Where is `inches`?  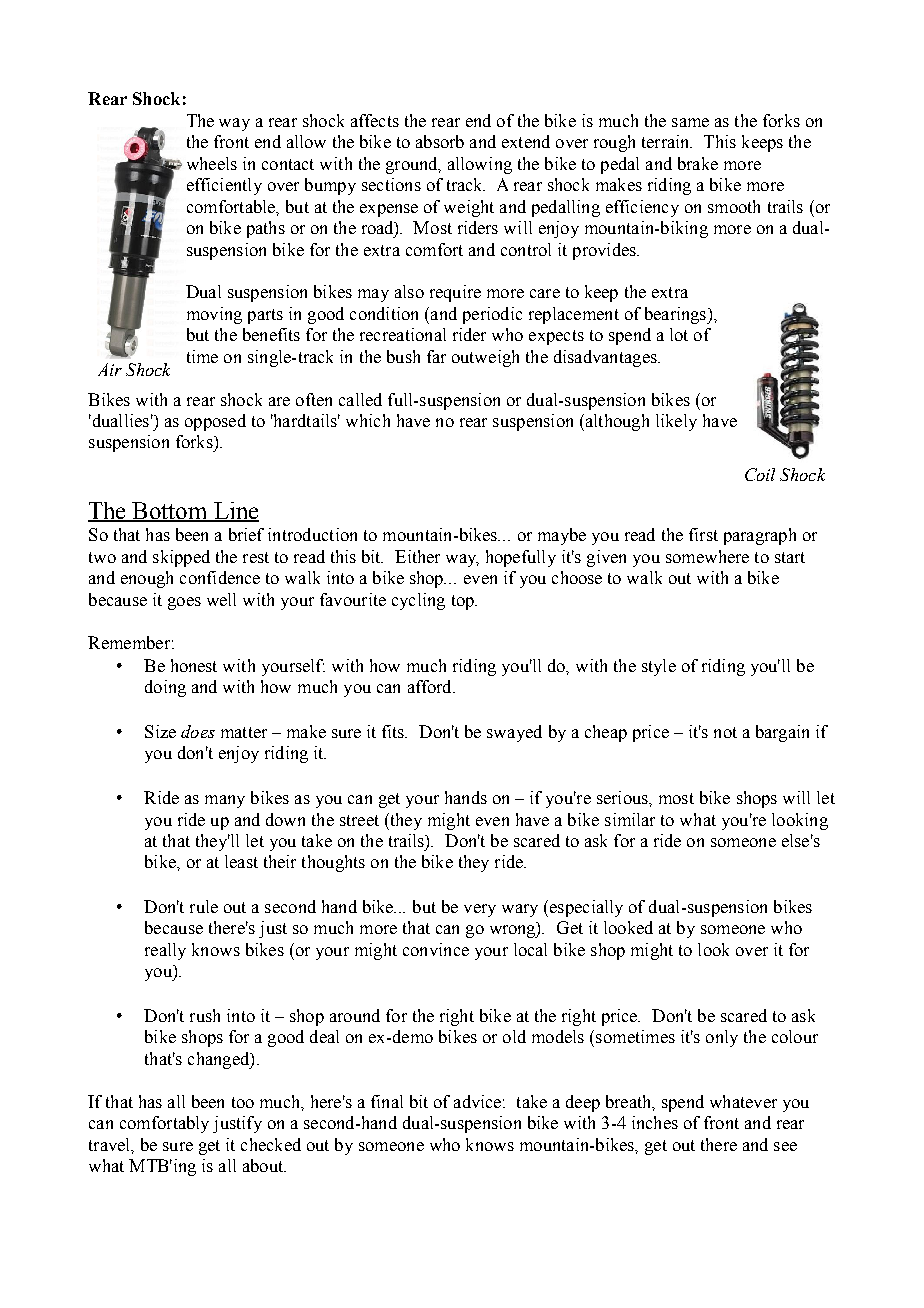
inches is located at coordinates (655, 1122).
